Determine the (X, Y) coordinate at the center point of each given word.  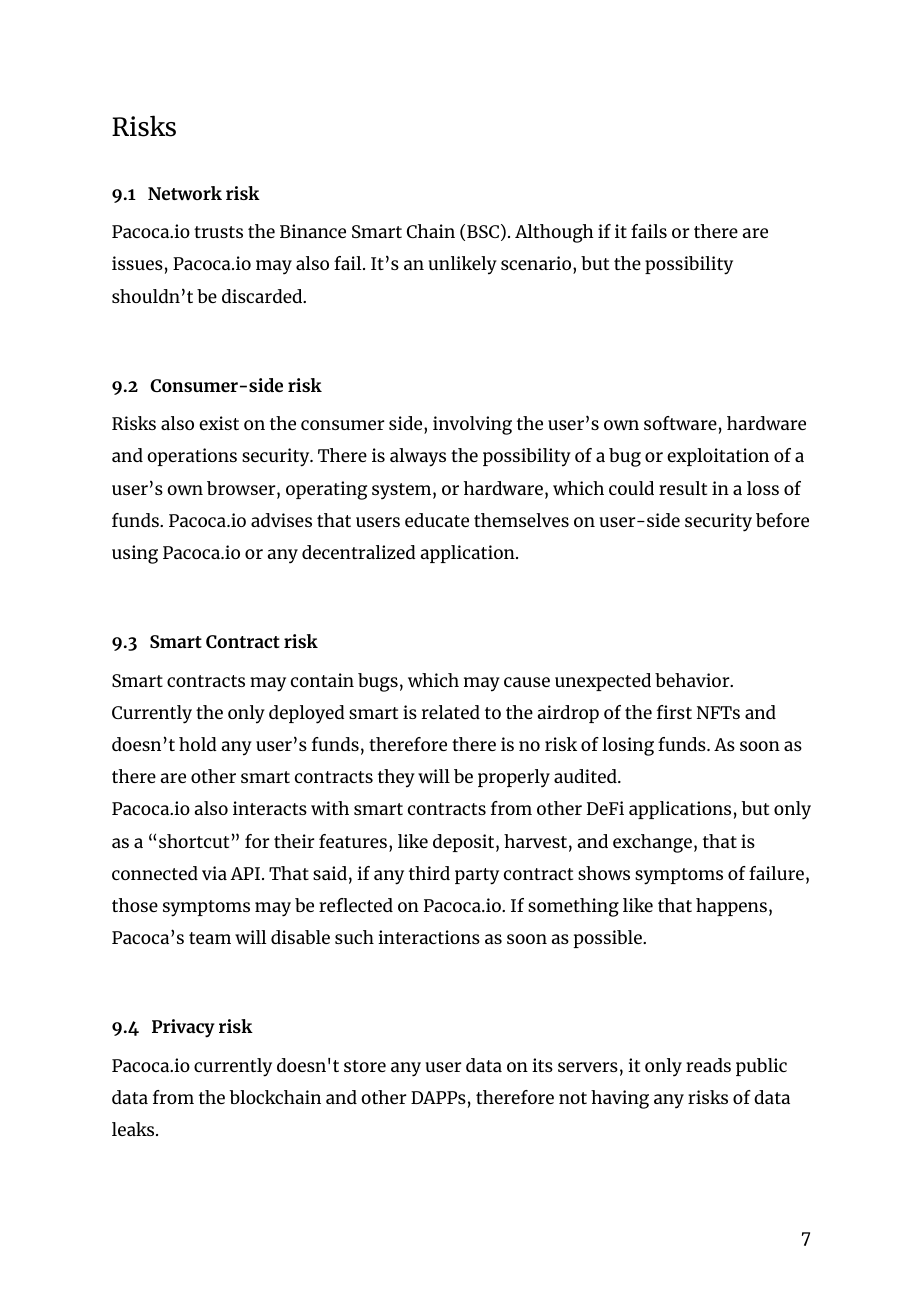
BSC (483, 231)
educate (437, 520)
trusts (218, 232)
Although (554, 233)
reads (708, 1065)
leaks (134, 1129)
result (683, 488)
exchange (652, 843)
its (542, 1065)
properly (514, 778)
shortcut (194, 841)
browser (242, 489)
